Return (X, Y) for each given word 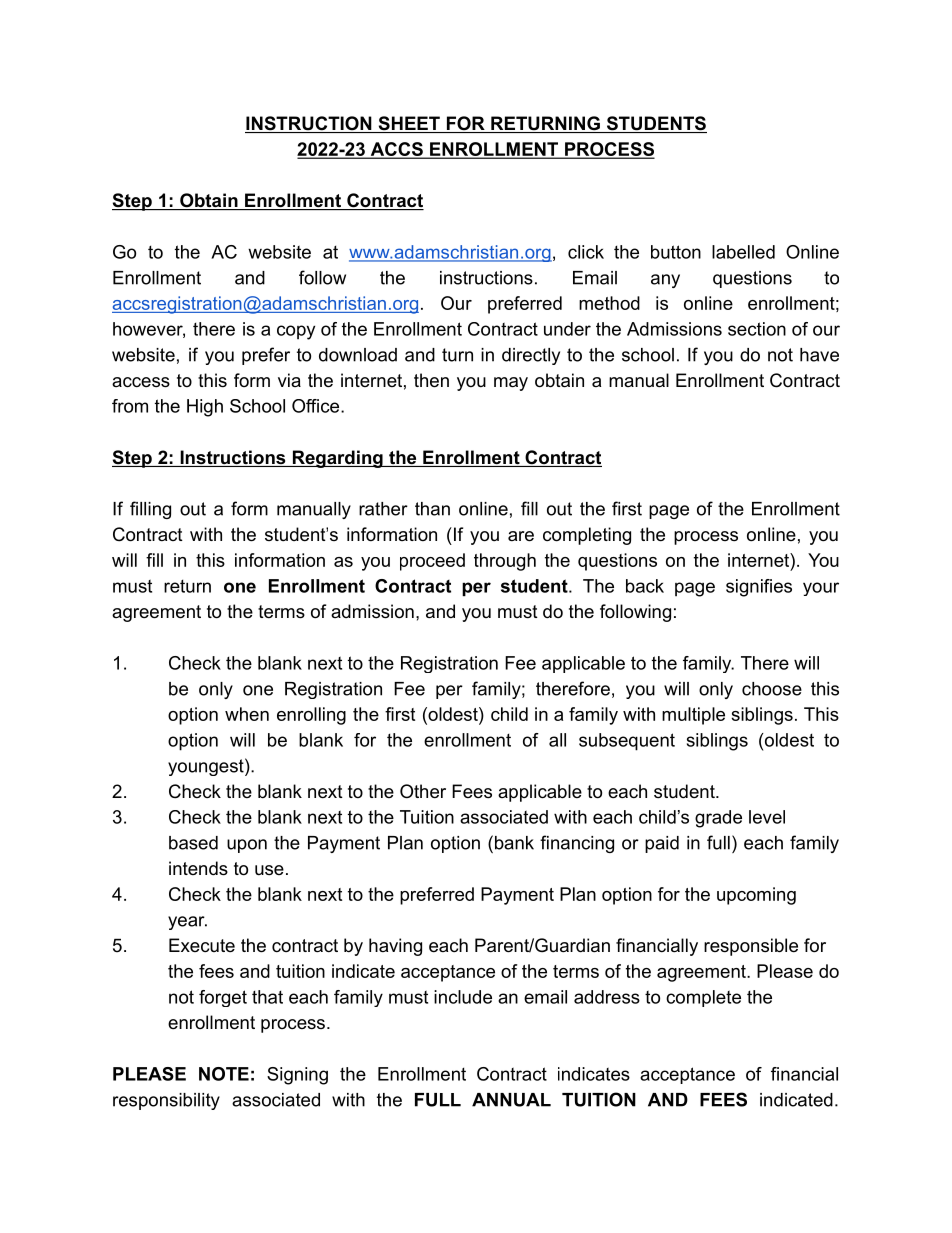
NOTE (224, 1074)
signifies (759, 588)
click (586, 252)
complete (703, 998)
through (505, 562)
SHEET (409, 124)
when (247, 714)
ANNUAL (511, 1100)
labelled (743, 252)
